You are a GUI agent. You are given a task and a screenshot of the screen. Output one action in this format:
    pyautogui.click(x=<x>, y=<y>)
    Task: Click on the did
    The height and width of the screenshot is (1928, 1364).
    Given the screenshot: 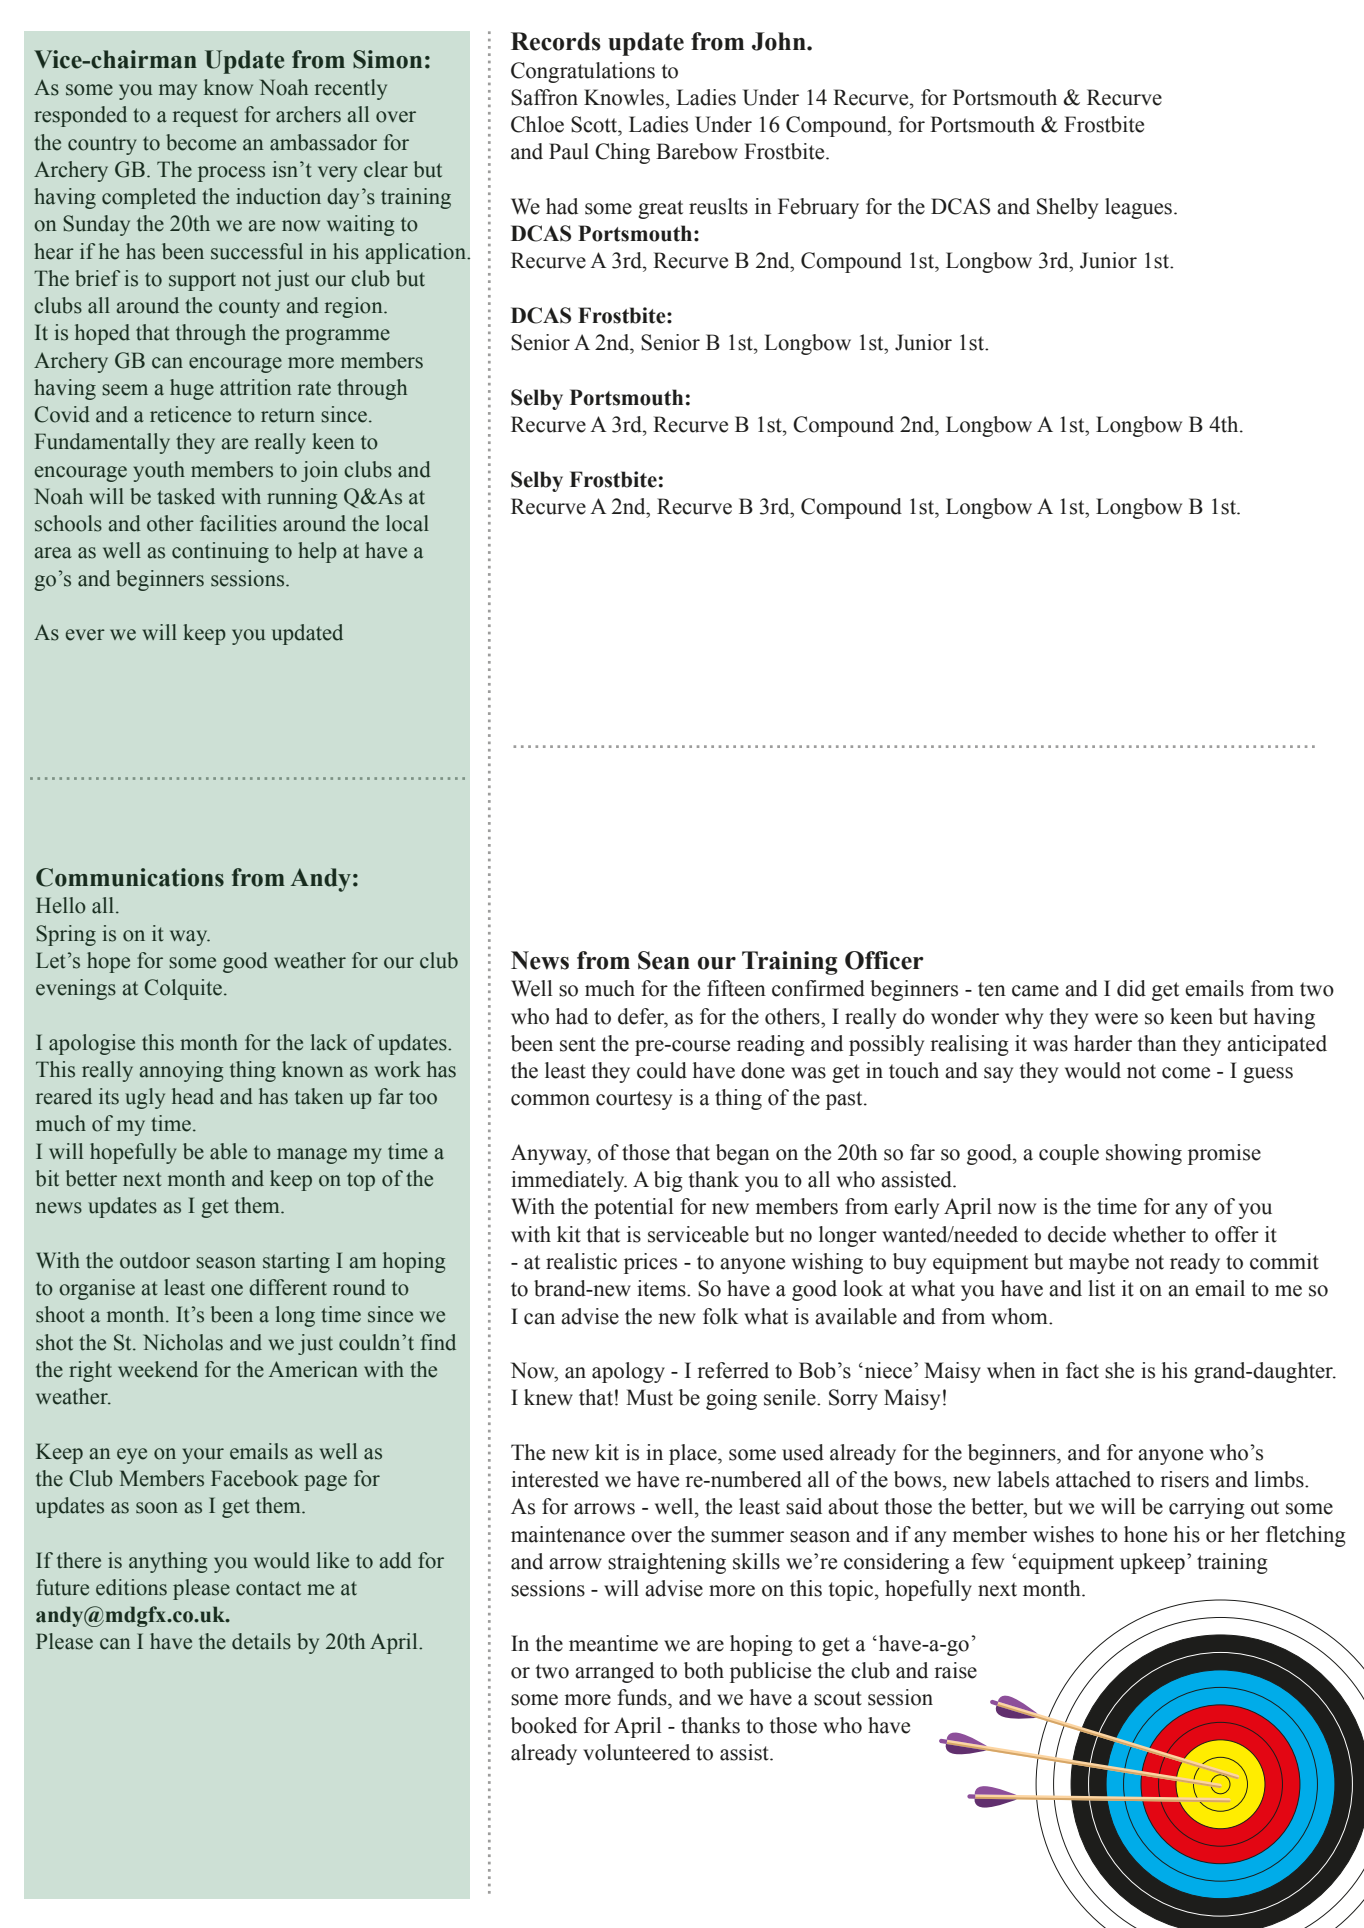 What is the action you would take?
    pyautogui.click(x=1131, y=988)
